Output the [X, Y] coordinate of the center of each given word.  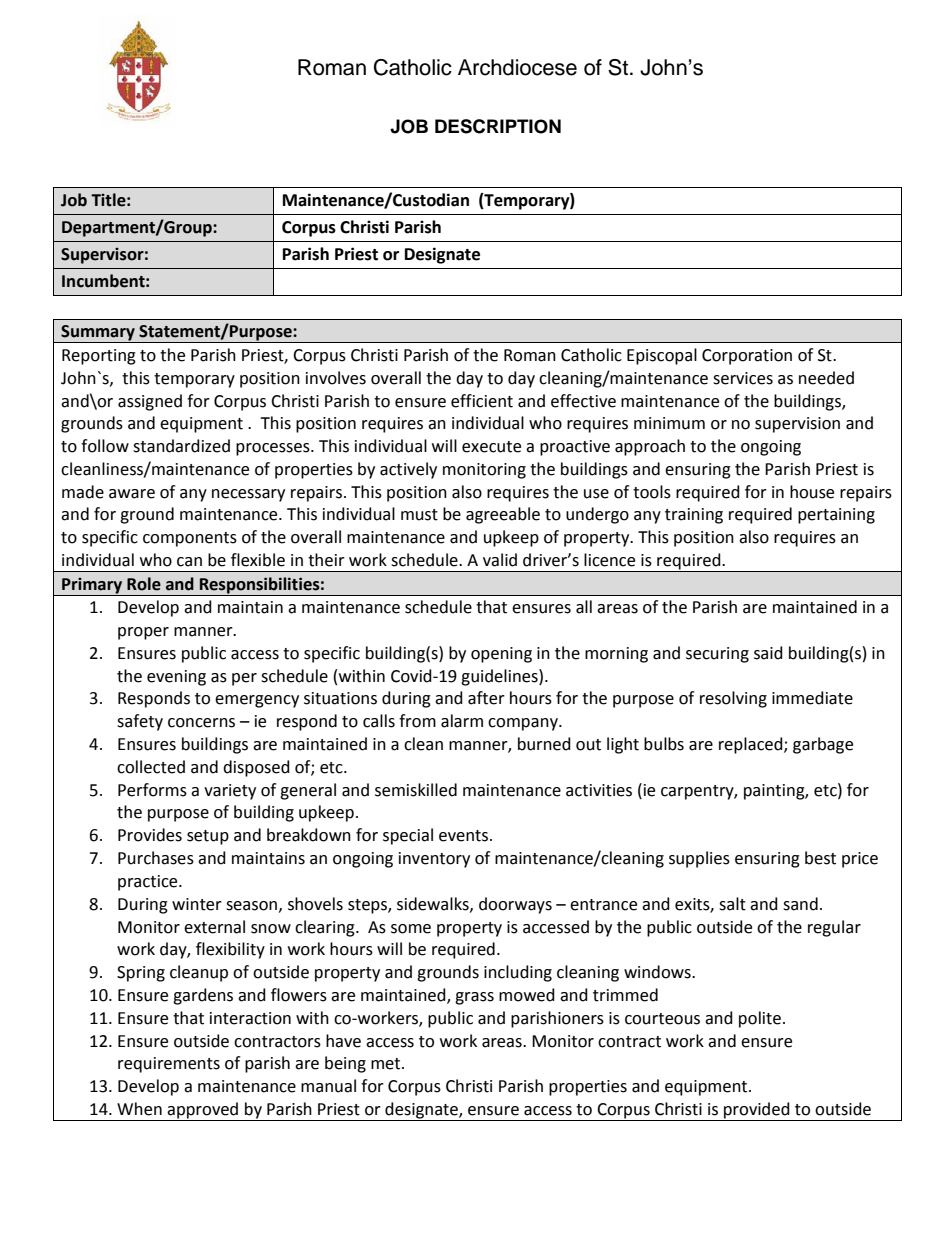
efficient [482, 401]
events [465, 836]
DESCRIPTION [498, 126]
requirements [169, 1065]
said [768, 653]
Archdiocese [517, 67]
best [820, 858]
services [743, 378]
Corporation [747, 357]
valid [500, 560]
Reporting [99, 357]
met [387, 1064]
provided [757, 1111]
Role [144, 584]
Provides [150, 835]
